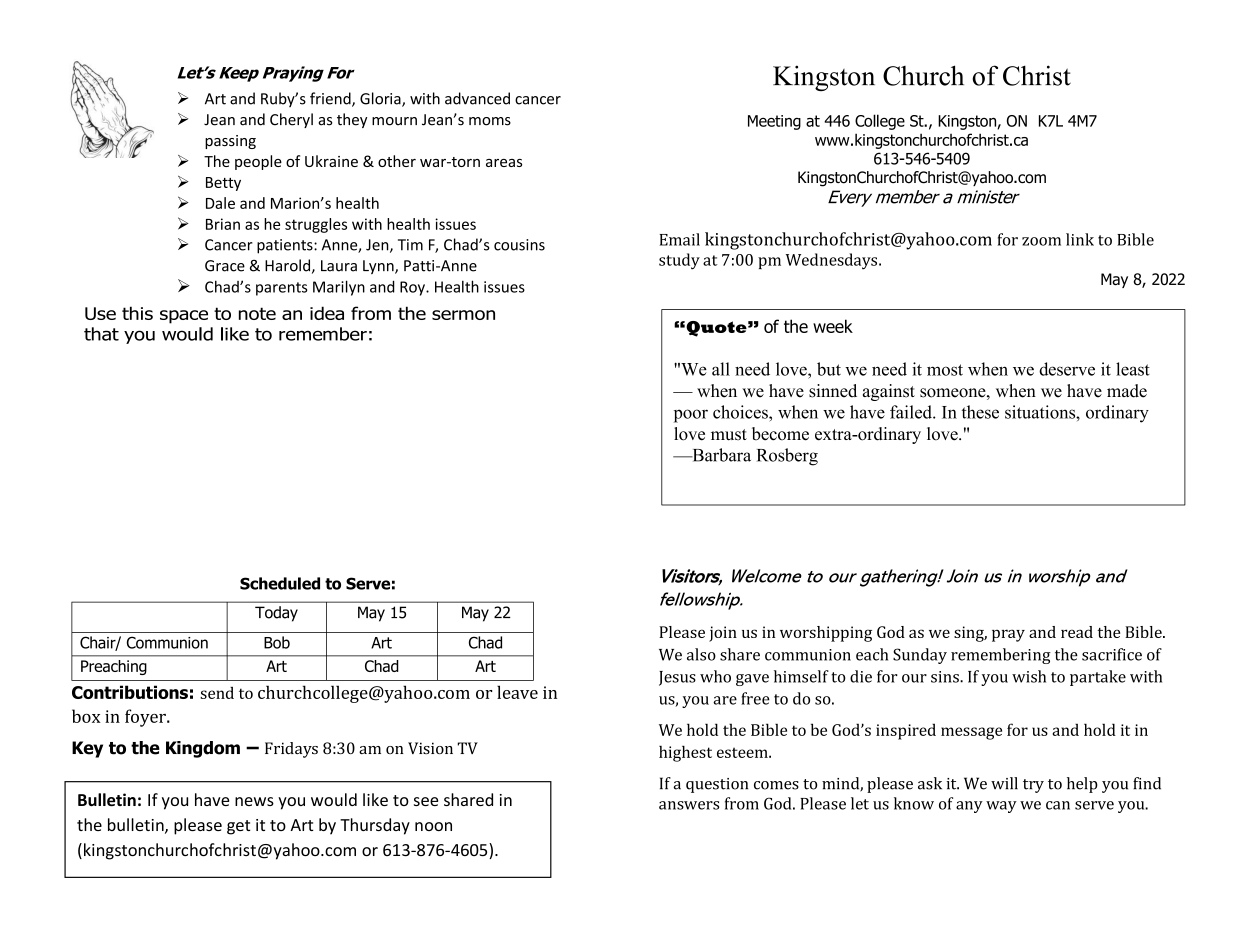  What do you see at coordinates (280, 583) in the image?
I see `Scheduled` at bounding box center [280, 583].
